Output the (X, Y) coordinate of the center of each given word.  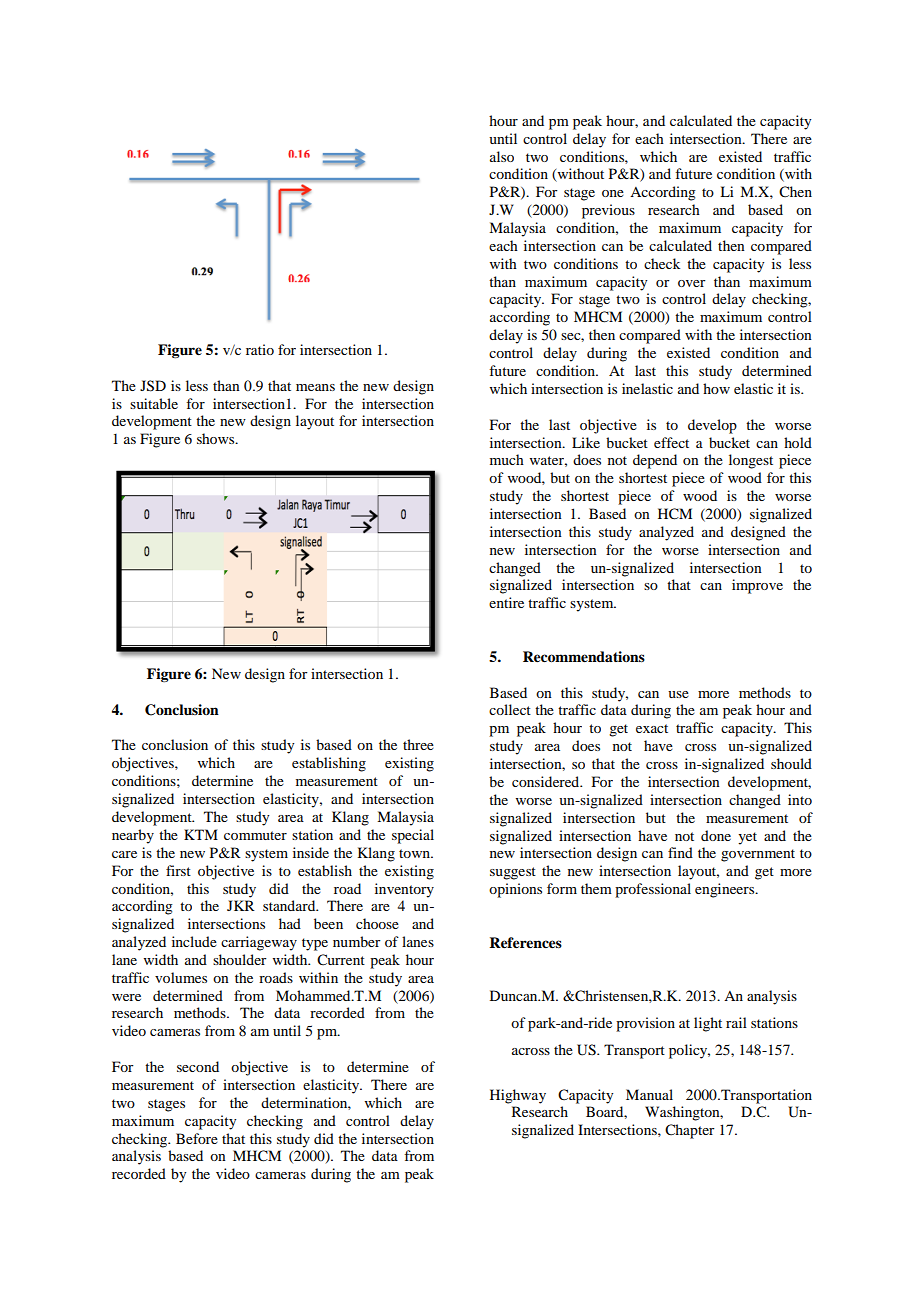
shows (217, 438)
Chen (795, 192)
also (502, 156)
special (413, 836)
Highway (518, 1096)
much (507, 459)
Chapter (690, 1131)
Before (197, 1138)
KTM (201, 834)
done (716, 835)
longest (751, 461)
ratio (260, 349)
